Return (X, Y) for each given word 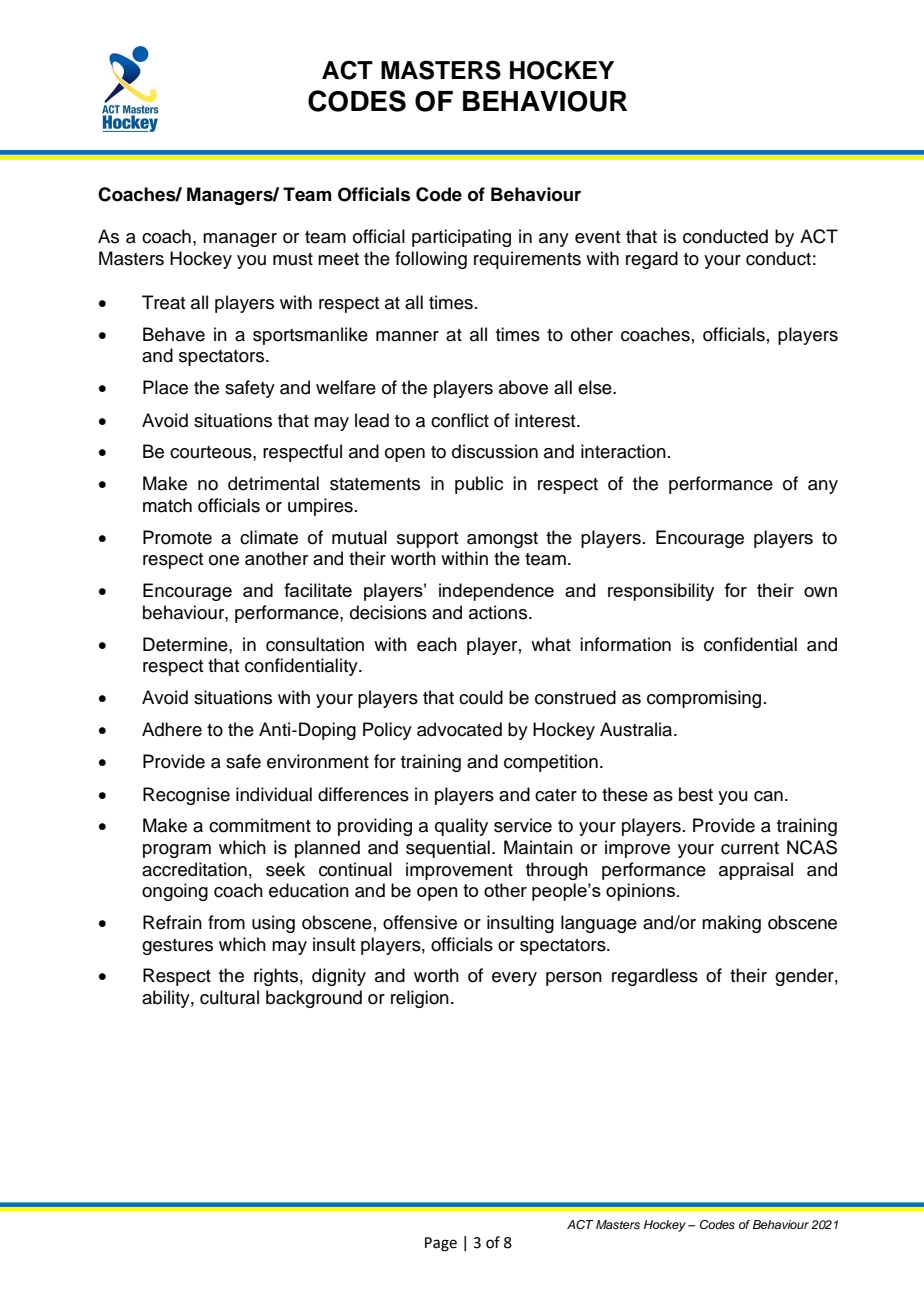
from (226, 922)
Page (441, 1244)
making (731, 924)
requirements (527, 260)
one (224, 560)
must (293, 259)
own (820, 592)
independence (496, 592)
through (557, 871)
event (597, 237)
